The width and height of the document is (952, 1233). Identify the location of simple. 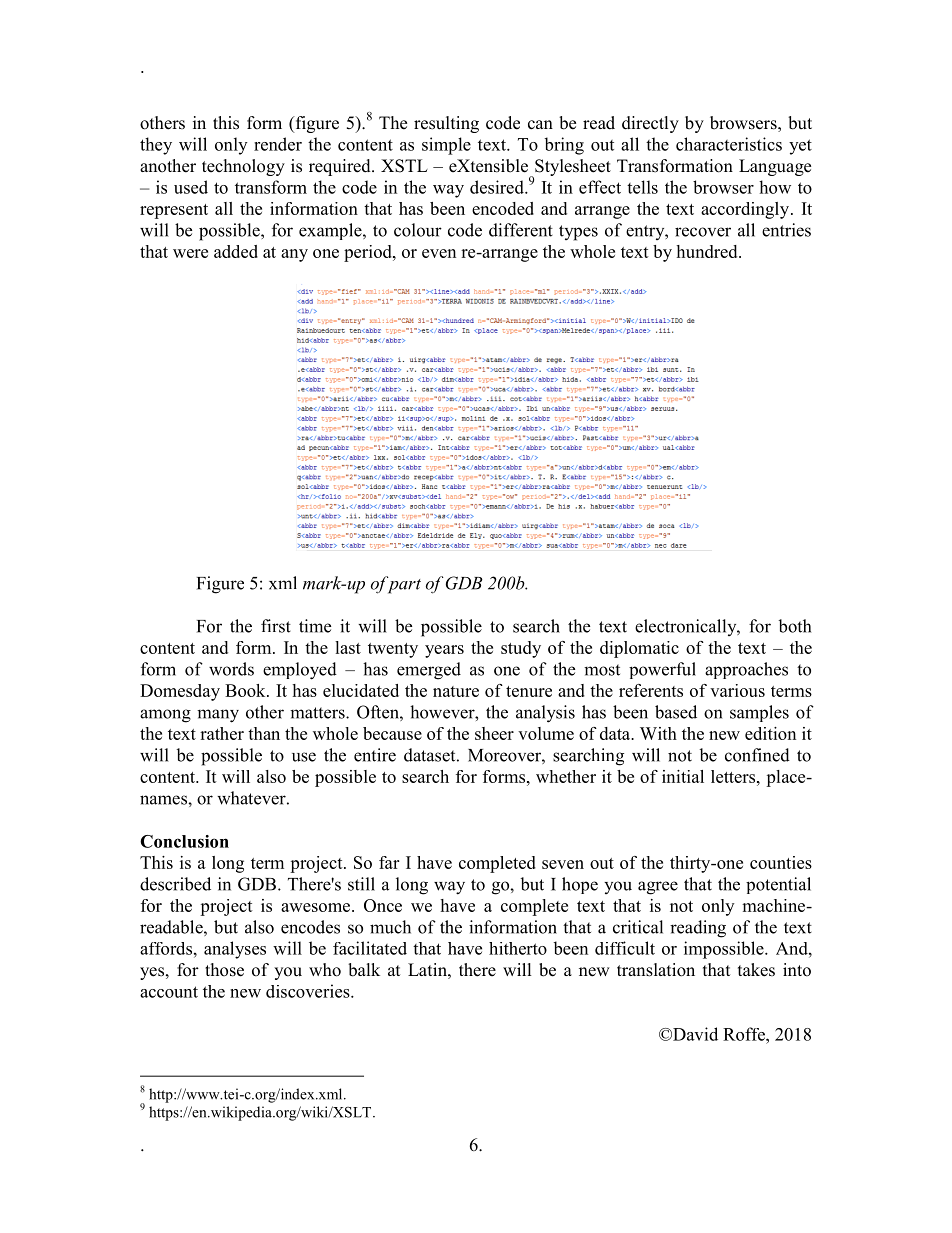
(446, 146).
